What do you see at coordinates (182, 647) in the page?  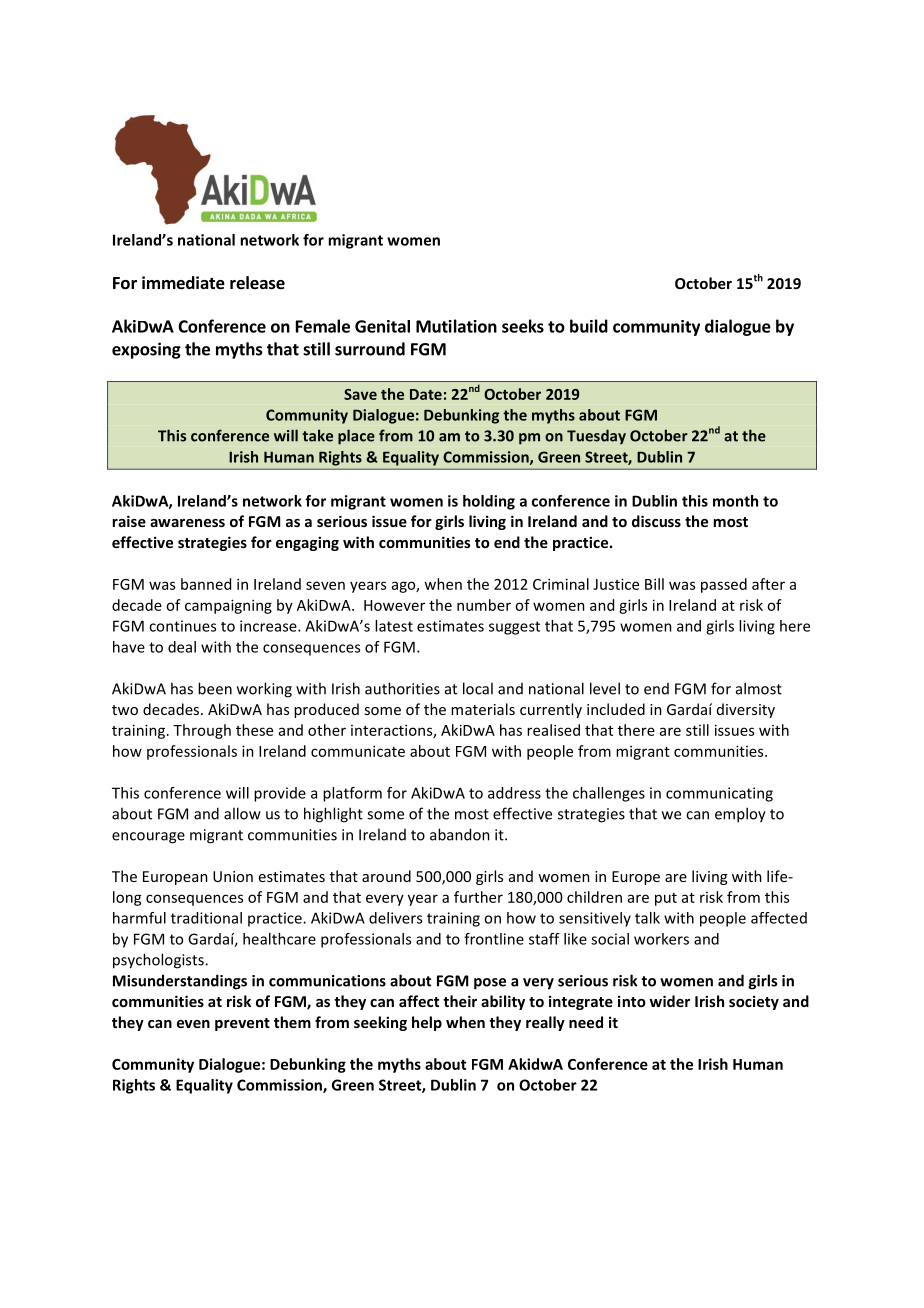 I see `deal` at bounding box center [182, 647].
